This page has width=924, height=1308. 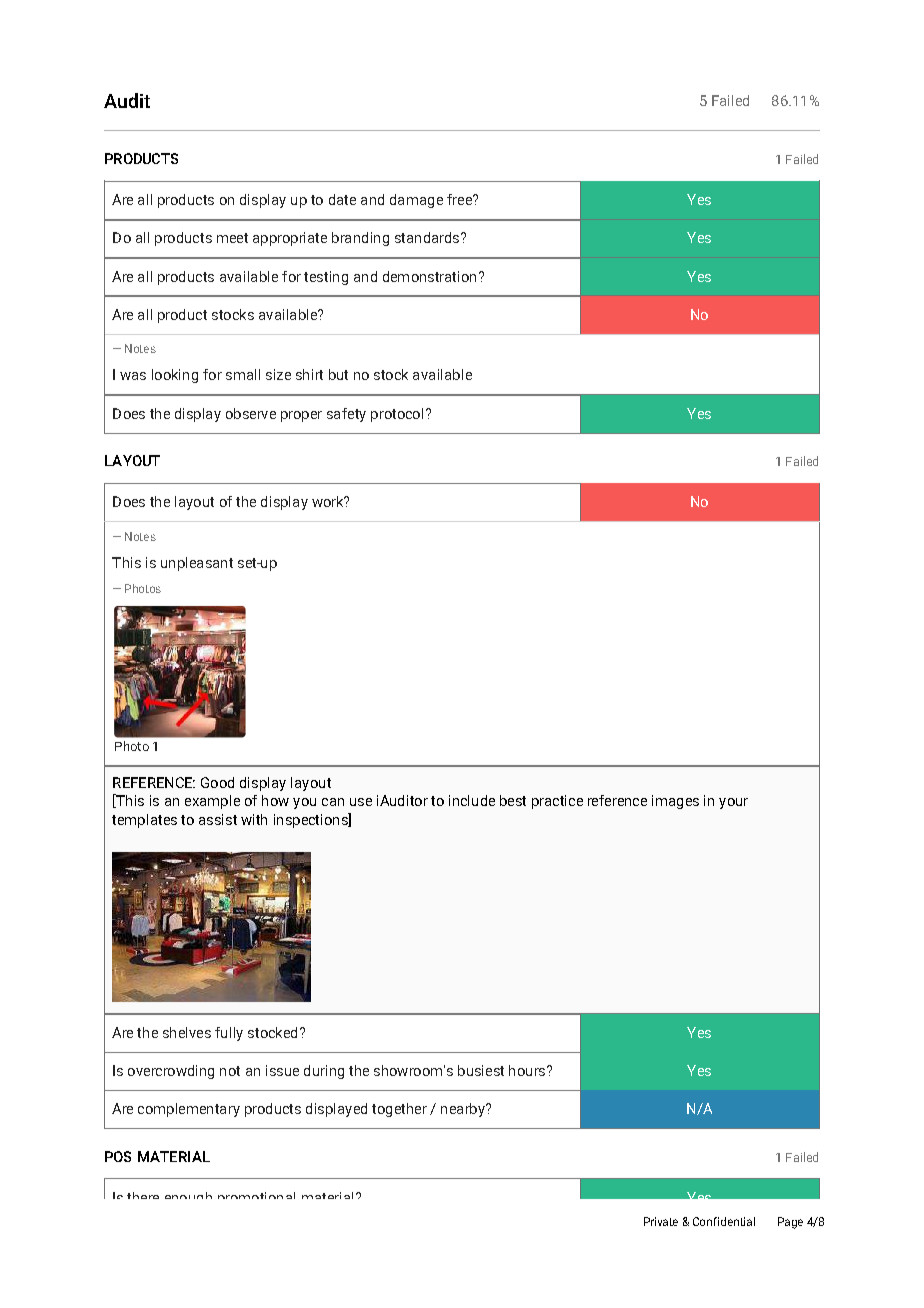 What do you see at coordinates (143, 1195) in the page?
I see `there` at bounding box center [143, 1195].
